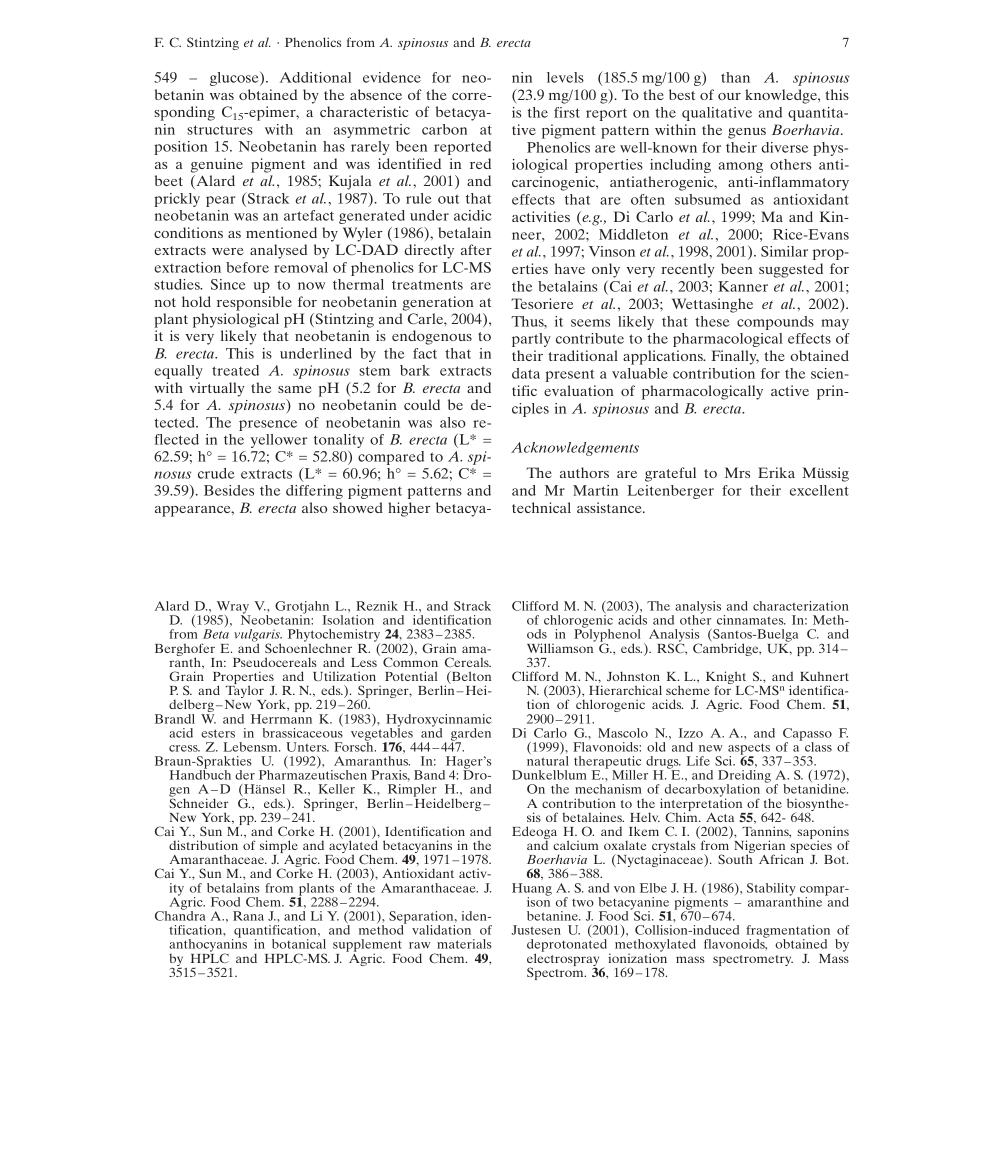 The image size is (1008, 1176). What do you see at coordinates (464, 944) in the document?
I see `materials` at bounding box center [464, 944].
